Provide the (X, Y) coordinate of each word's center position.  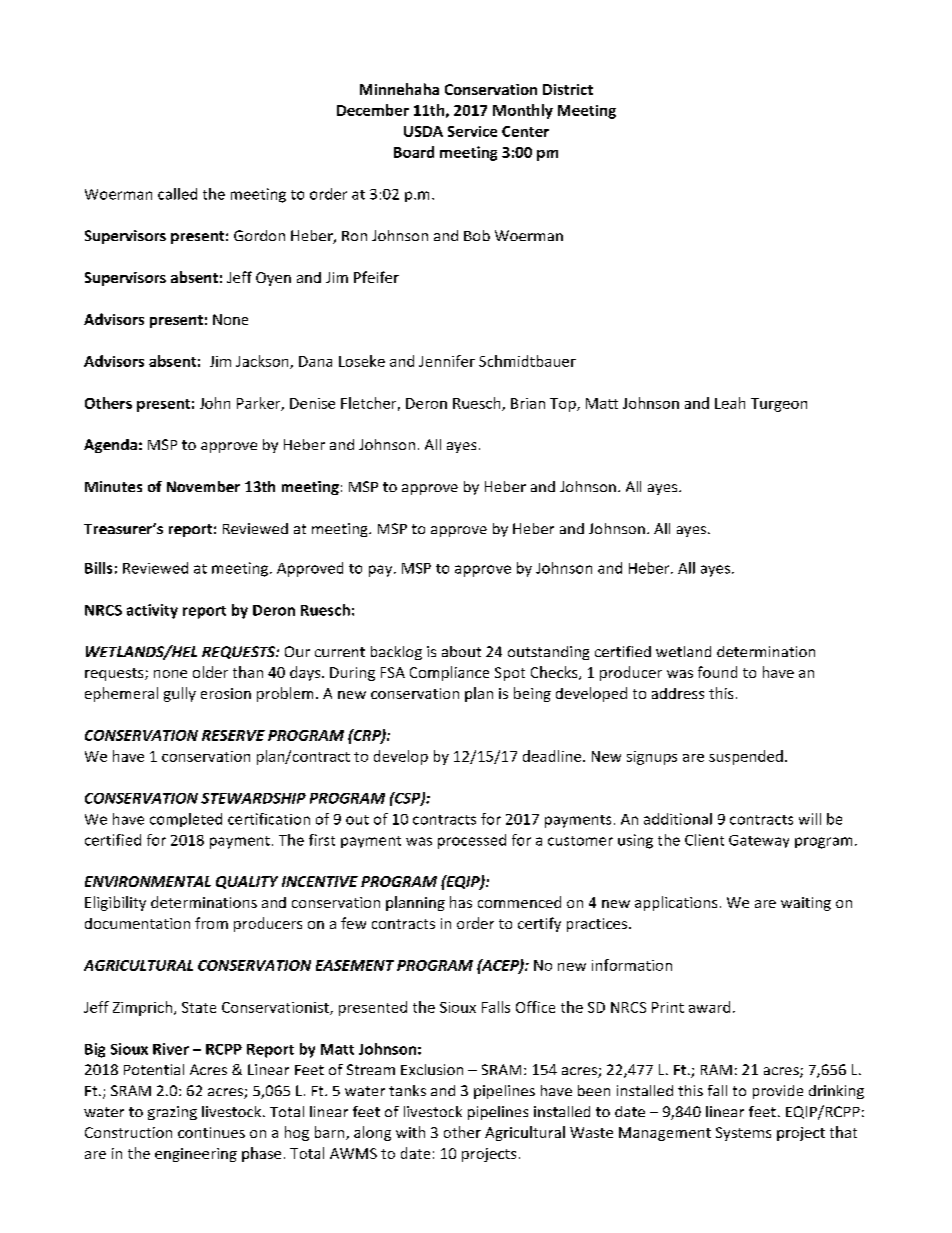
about (461, 651)
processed (472, 841)
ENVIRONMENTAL (148, 881)
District (568, 89)
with (410, 1132)
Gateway (759, 841)
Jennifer (447, 361)
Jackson (263, 362)
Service (472, 131)
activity (152, 611)
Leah (730, 403)
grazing (172, 1113)
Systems (743, 1134)
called (177, 194)
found (717, 672)
